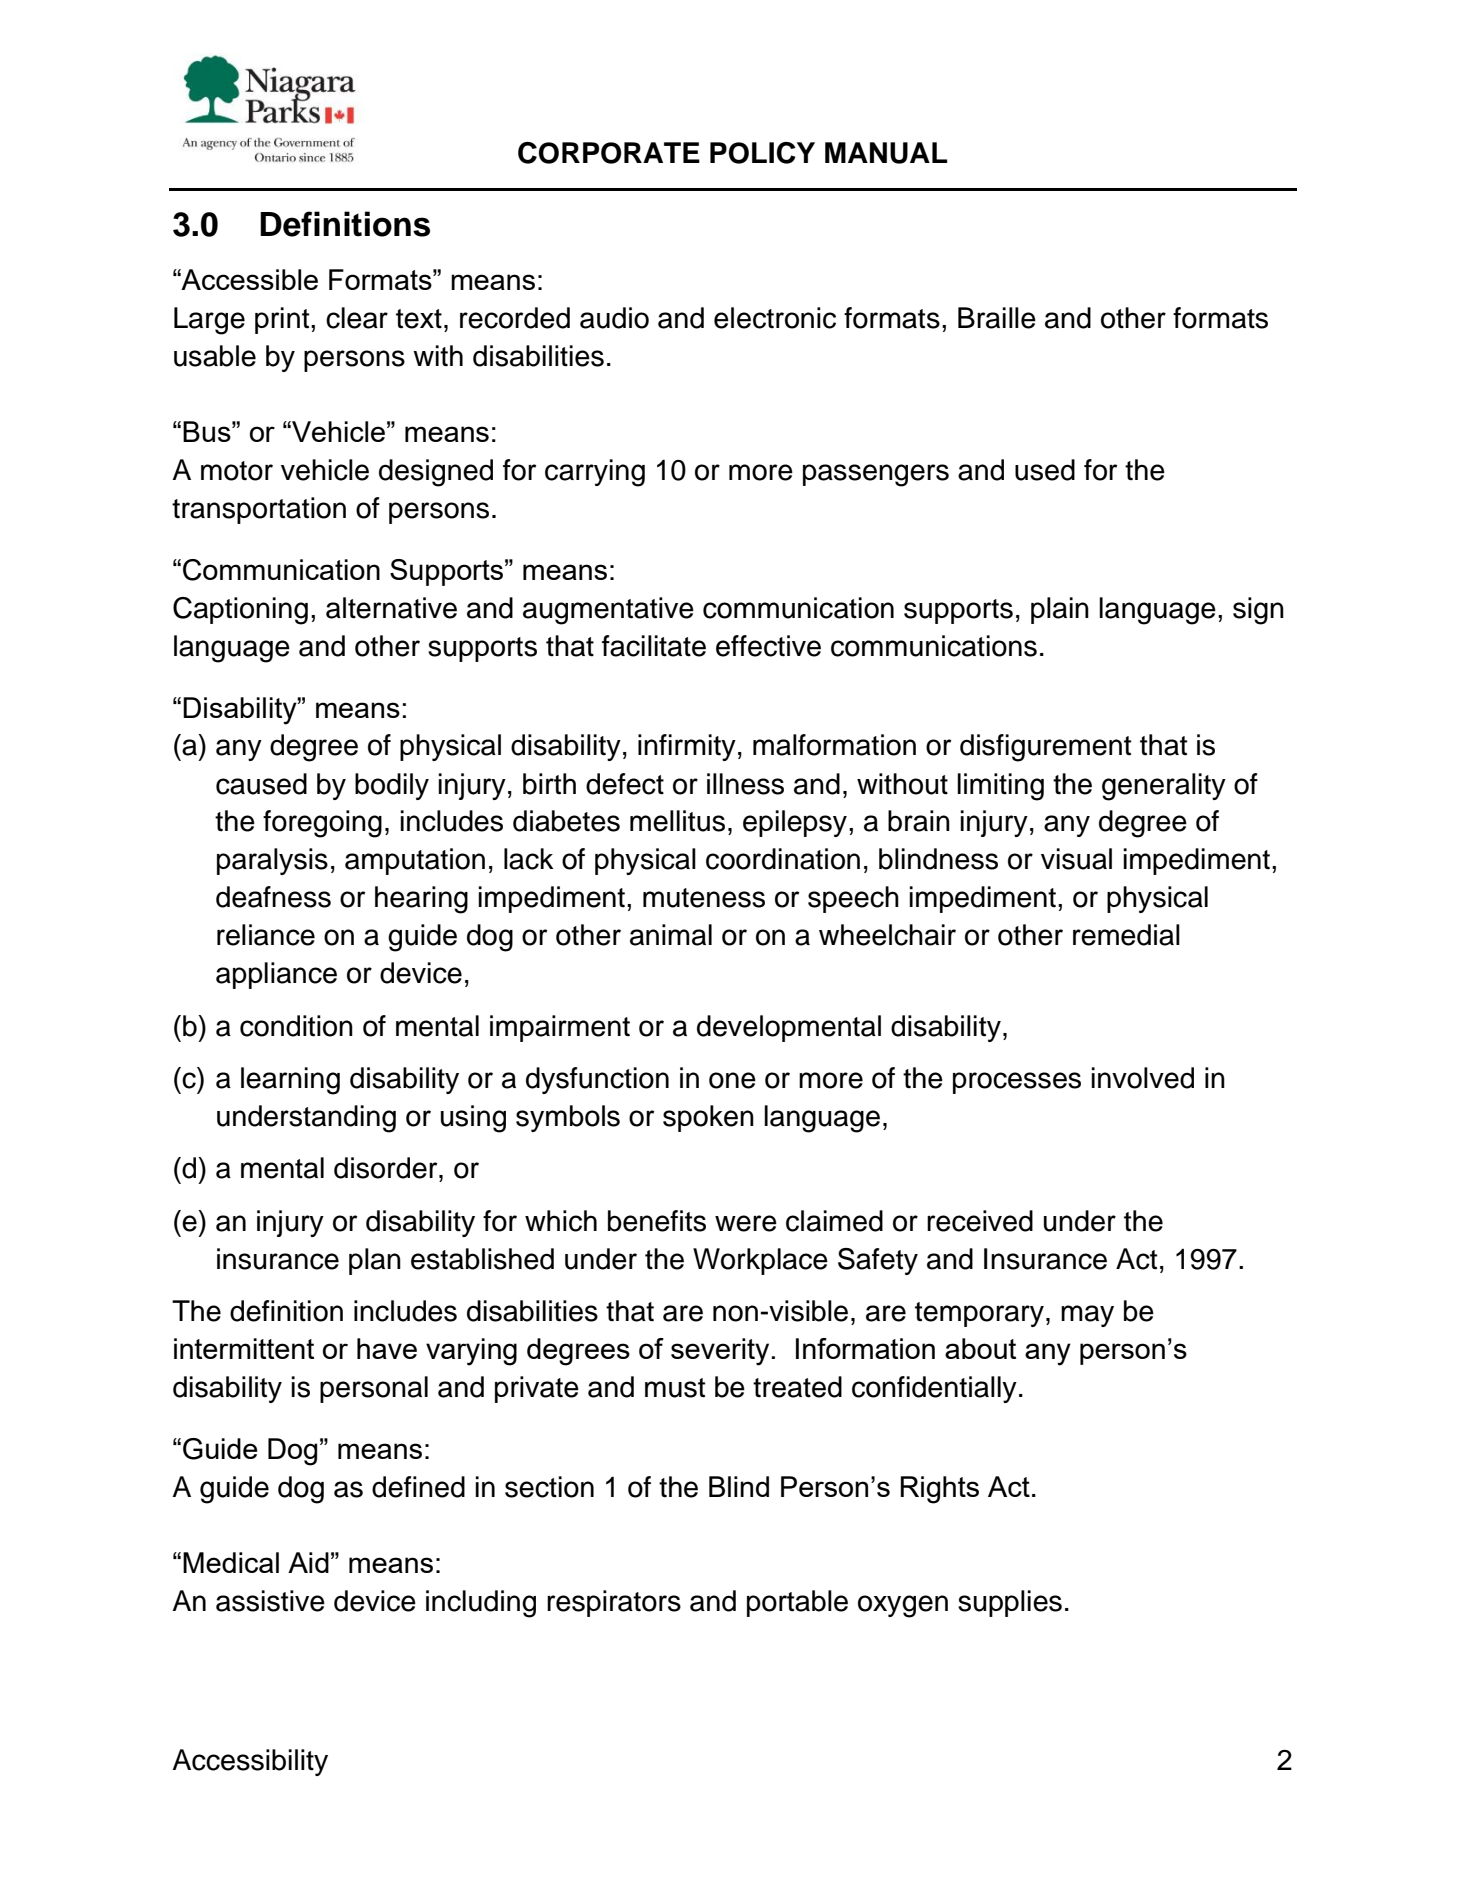 The height and width of the screenshot is (1895, 1465). What do you see at coordinates (357, 318) in the screenshot?
I see `clear` at bounding box center [357, 318].
